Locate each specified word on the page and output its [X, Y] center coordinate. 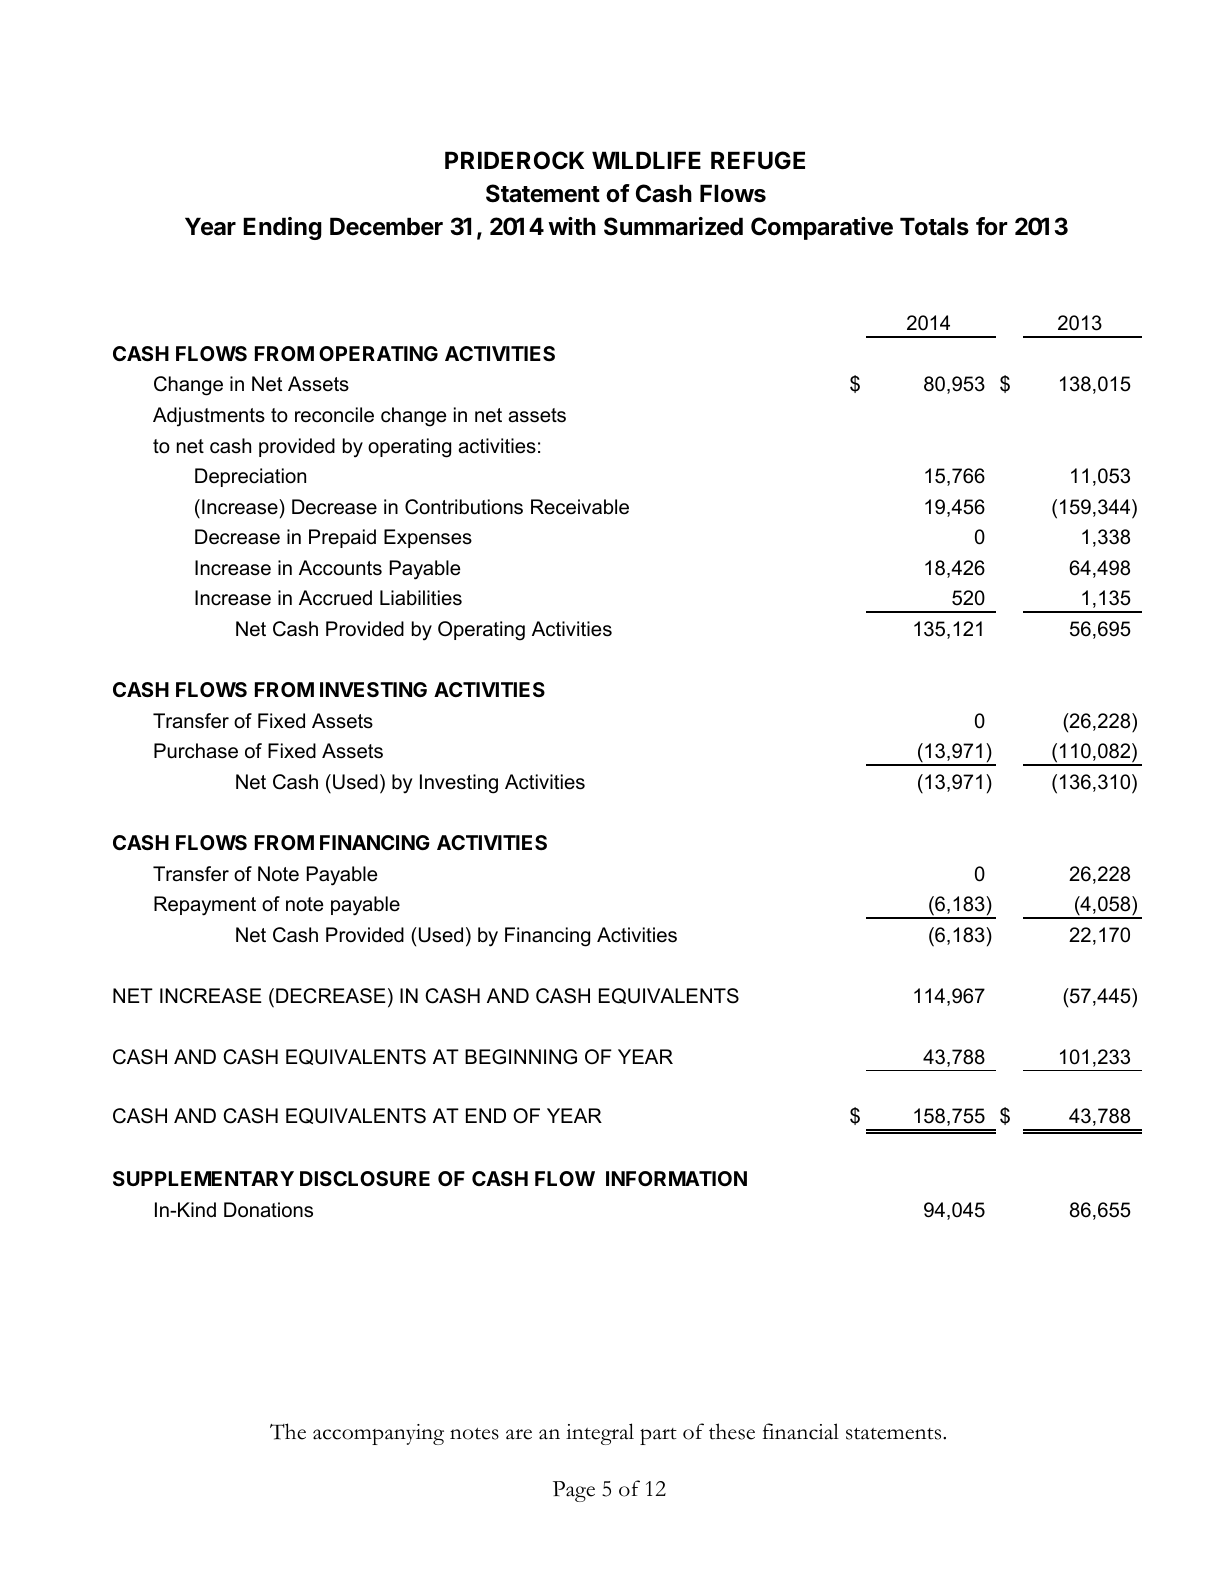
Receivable [580, 507]
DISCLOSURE [365, 1178]
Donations [268, 1210]
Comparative [822, 228]
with [572, 226]
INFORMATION [676, 1178]
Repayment [205, 906]
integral [600, 1434]
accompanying [378, 1434]
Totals [934, 226]
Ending [282, 228]
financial [801, 1431]
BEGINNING [521, 1057]
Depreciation [250, 477]
